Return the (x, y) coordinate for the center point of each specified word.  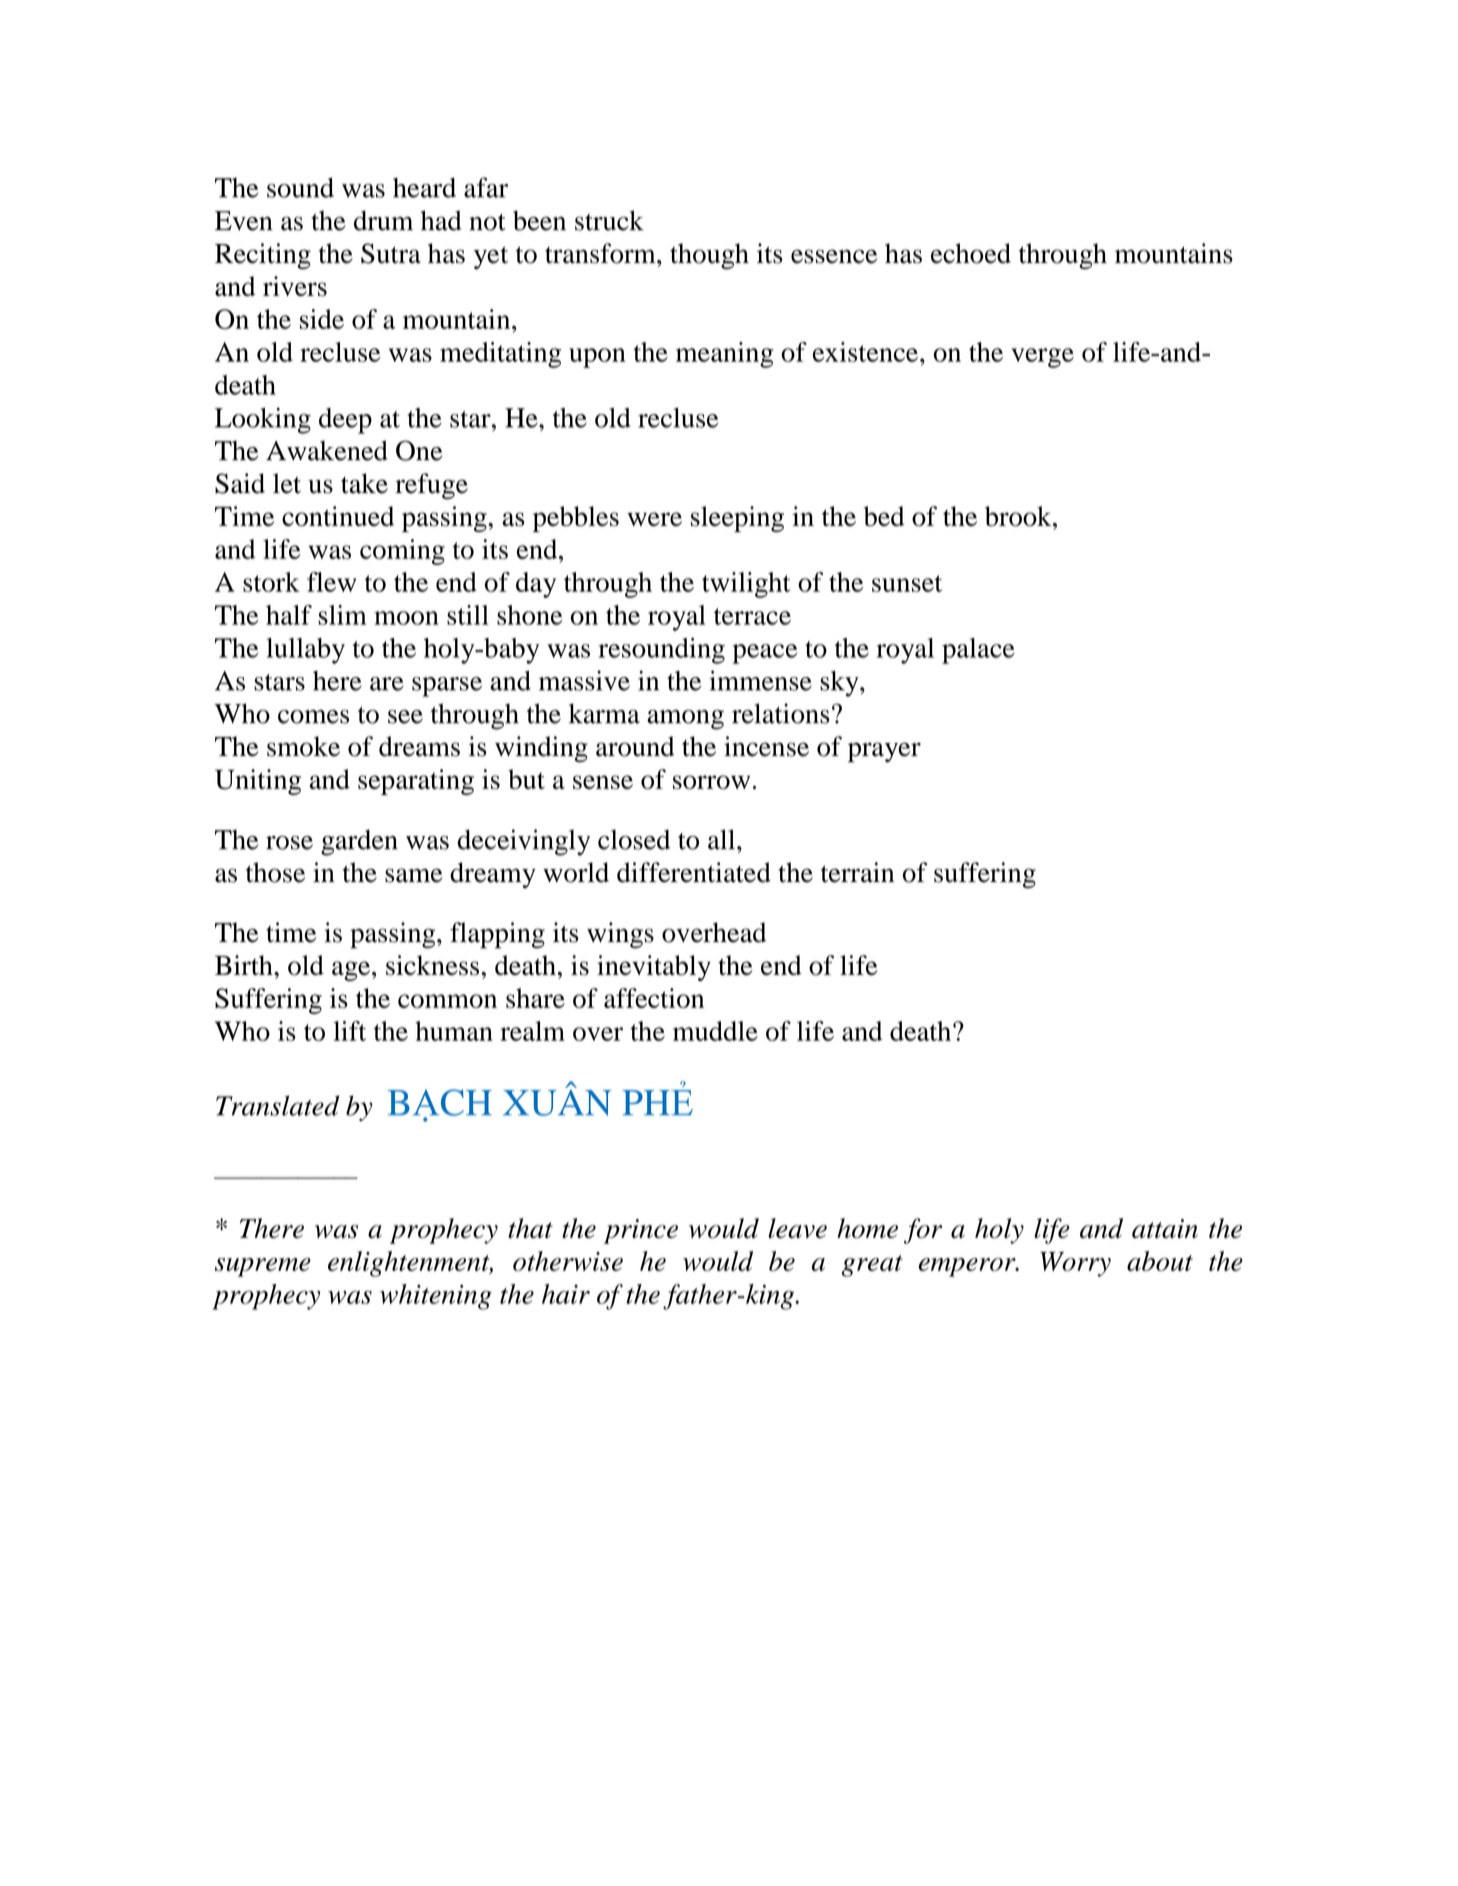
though (709, 256)
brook (1019, 516)
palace (978, 651)
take (364, 483)
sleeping (737, 519)
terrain (857, 872)
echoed (971, 253)
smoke (303, 746)
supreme (263, 1267)
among (685, 720)
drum (383, 220)
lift (349, 1031)
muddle (715, 1031)
